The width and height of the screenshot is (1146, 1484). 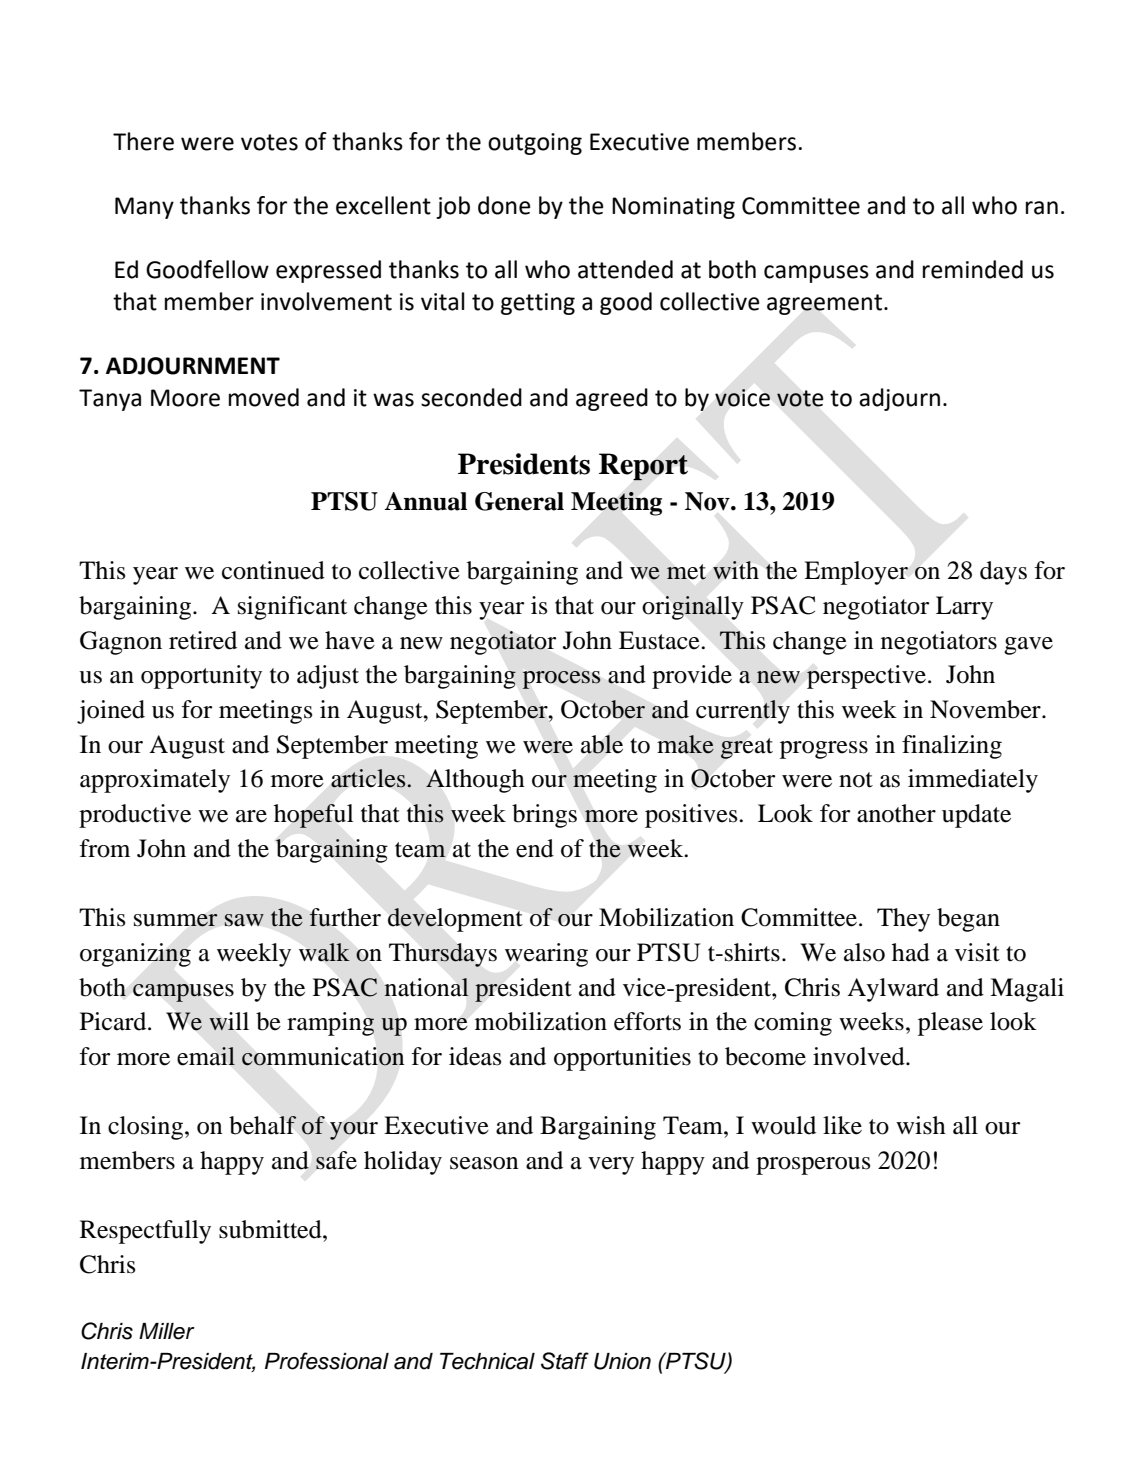 I want to click on prosperous, so click(x=813, y=1166).
